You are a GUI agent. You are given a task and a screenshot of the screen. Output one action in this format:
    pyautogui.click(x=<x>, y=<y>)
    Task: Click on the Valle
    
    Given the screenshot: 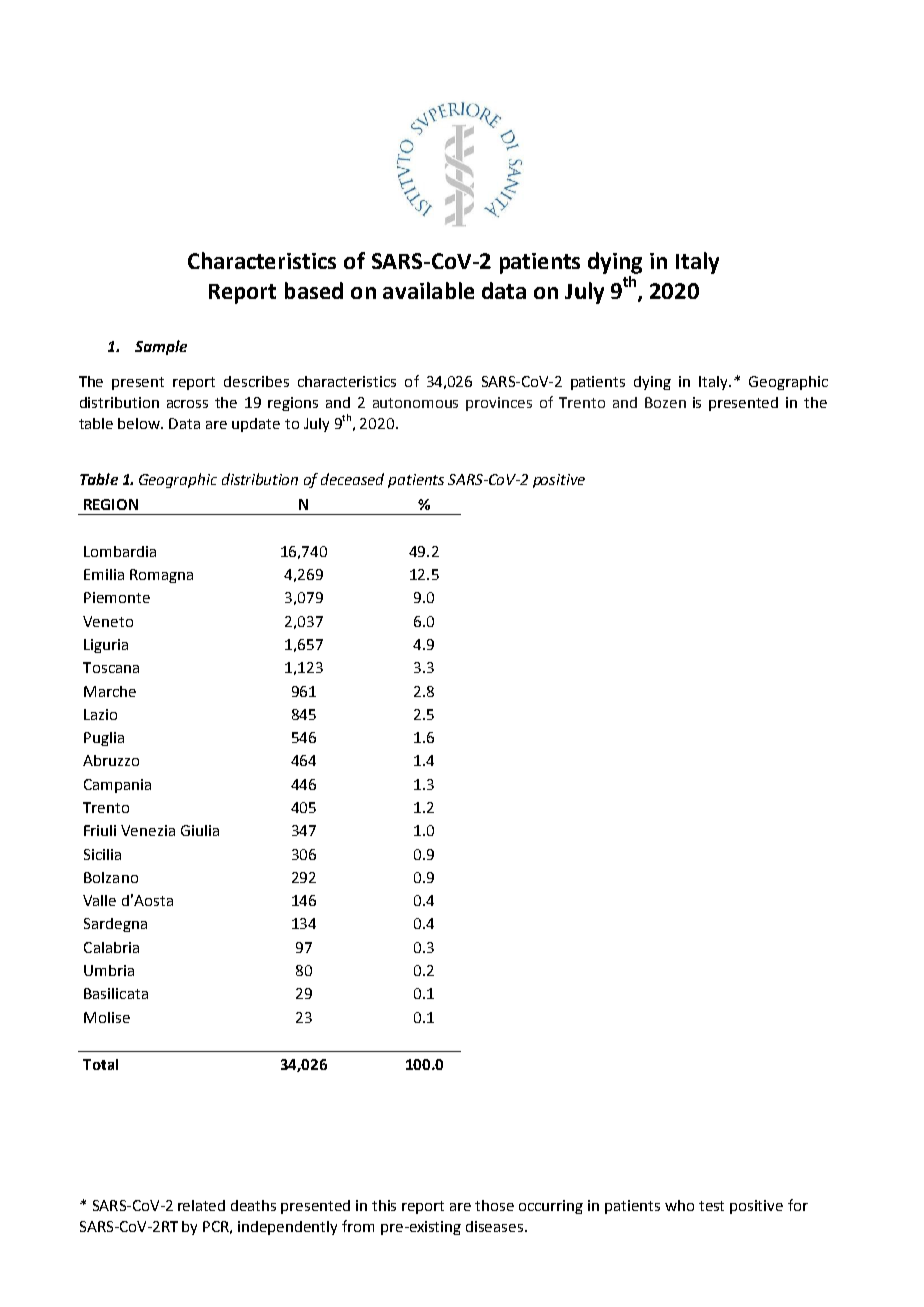 What is the action you would take?
    pyautogui.click(x=99, y=900)
